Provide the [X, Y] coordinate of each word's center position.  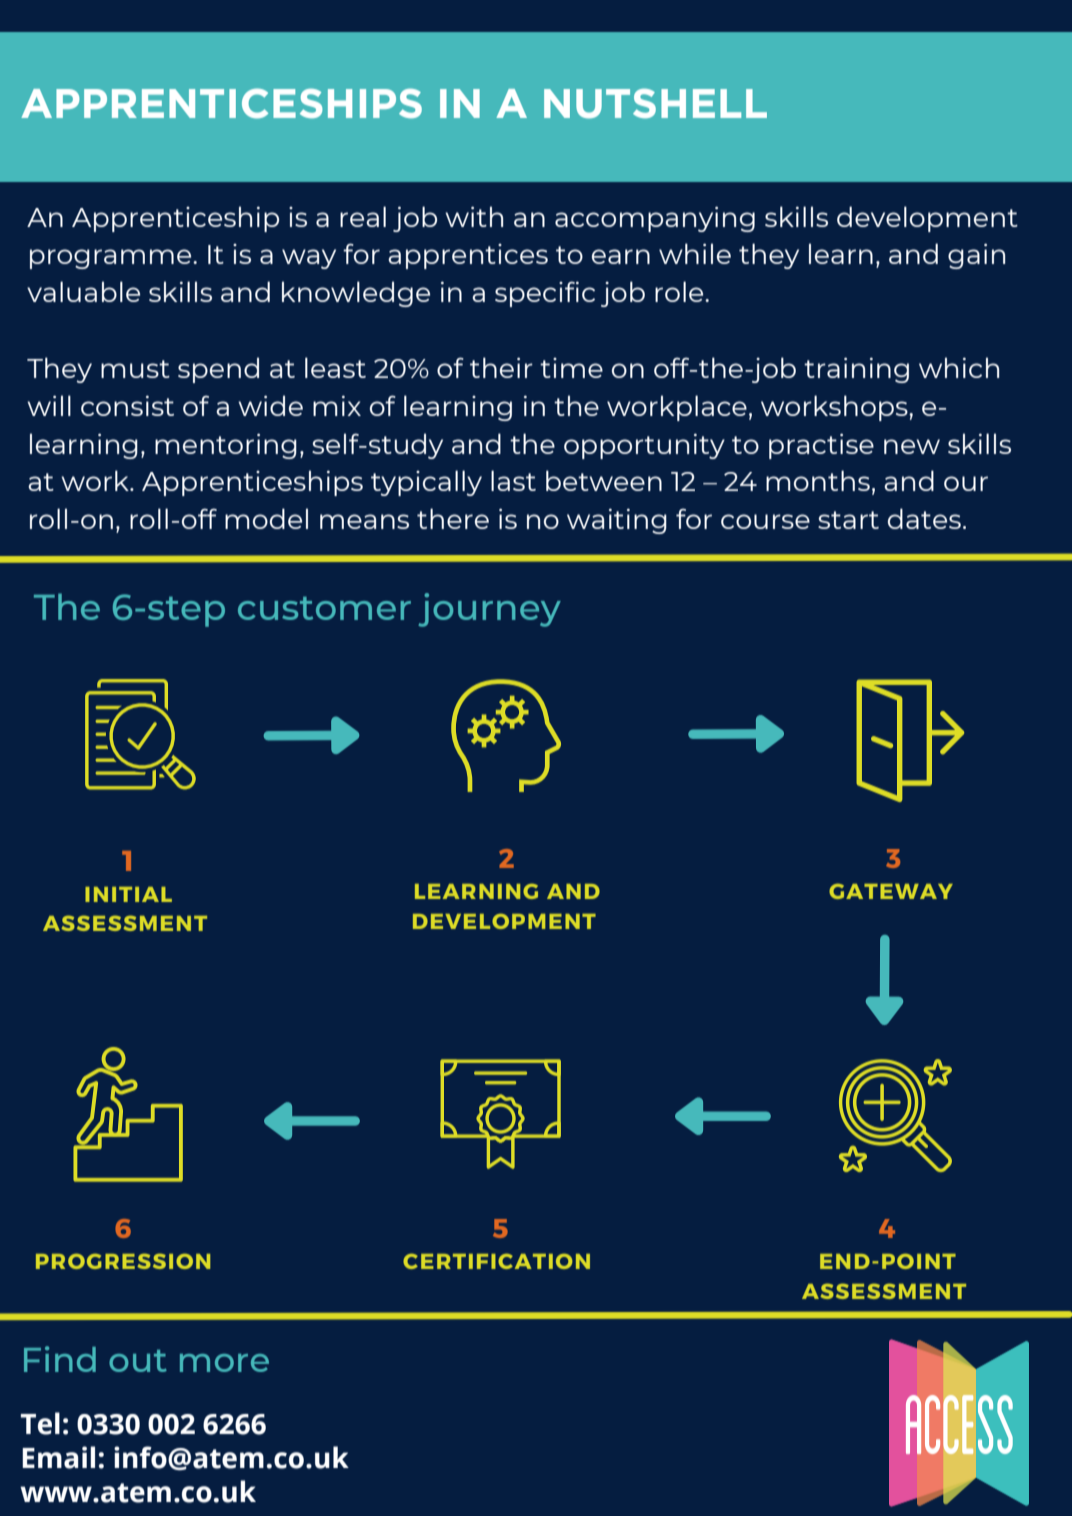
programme [112, 259]
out [138, 1361]
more [224, 1363]
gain [976, 256]
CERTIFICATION [496, 1261]
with [474, 216]
